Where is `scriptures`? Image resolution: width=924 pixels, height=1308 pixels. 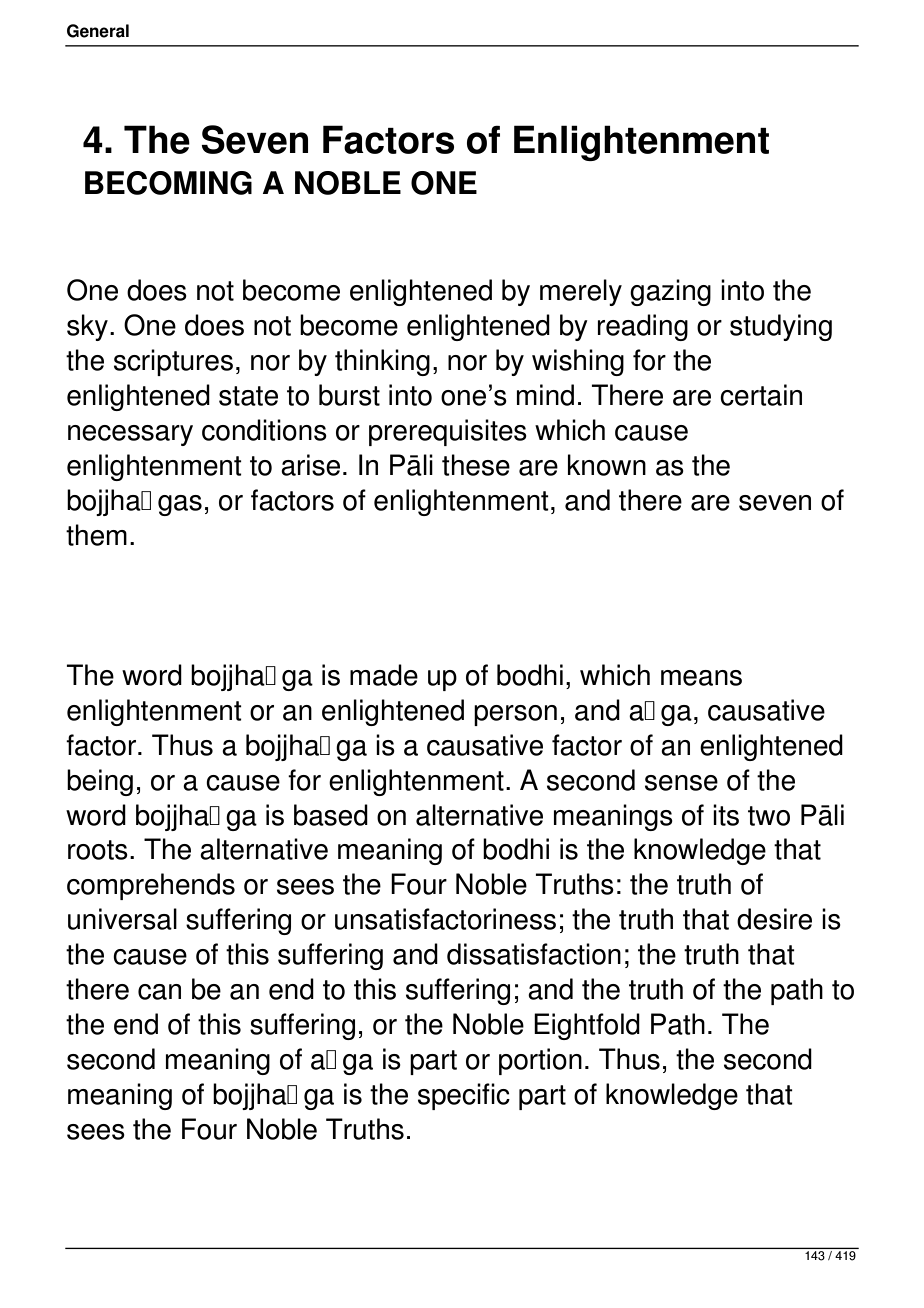 scriptures is located at coordinates (173, 362).
